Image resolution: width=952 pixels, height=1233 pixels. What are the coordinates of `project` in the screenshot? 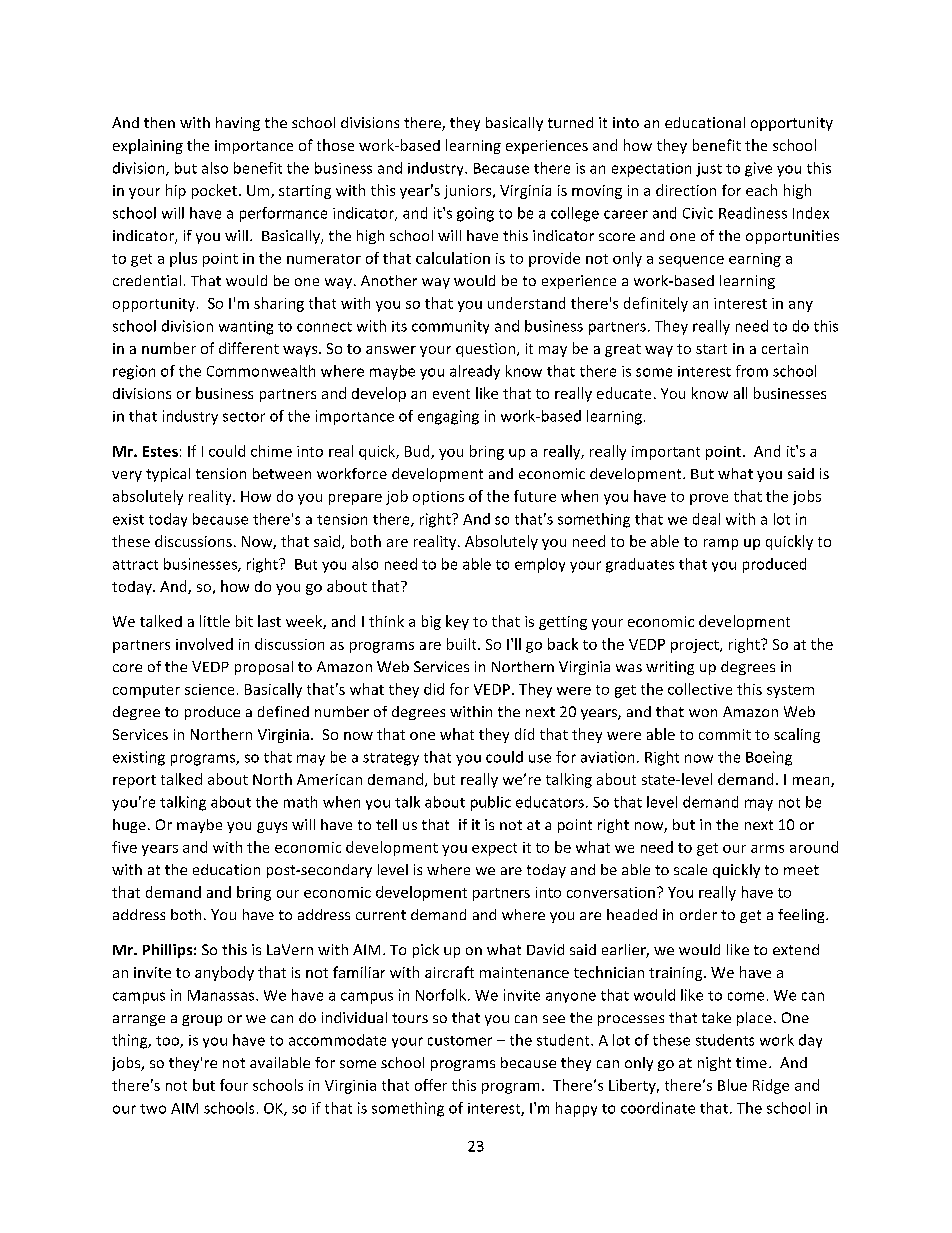 It's located at (696, 646).
